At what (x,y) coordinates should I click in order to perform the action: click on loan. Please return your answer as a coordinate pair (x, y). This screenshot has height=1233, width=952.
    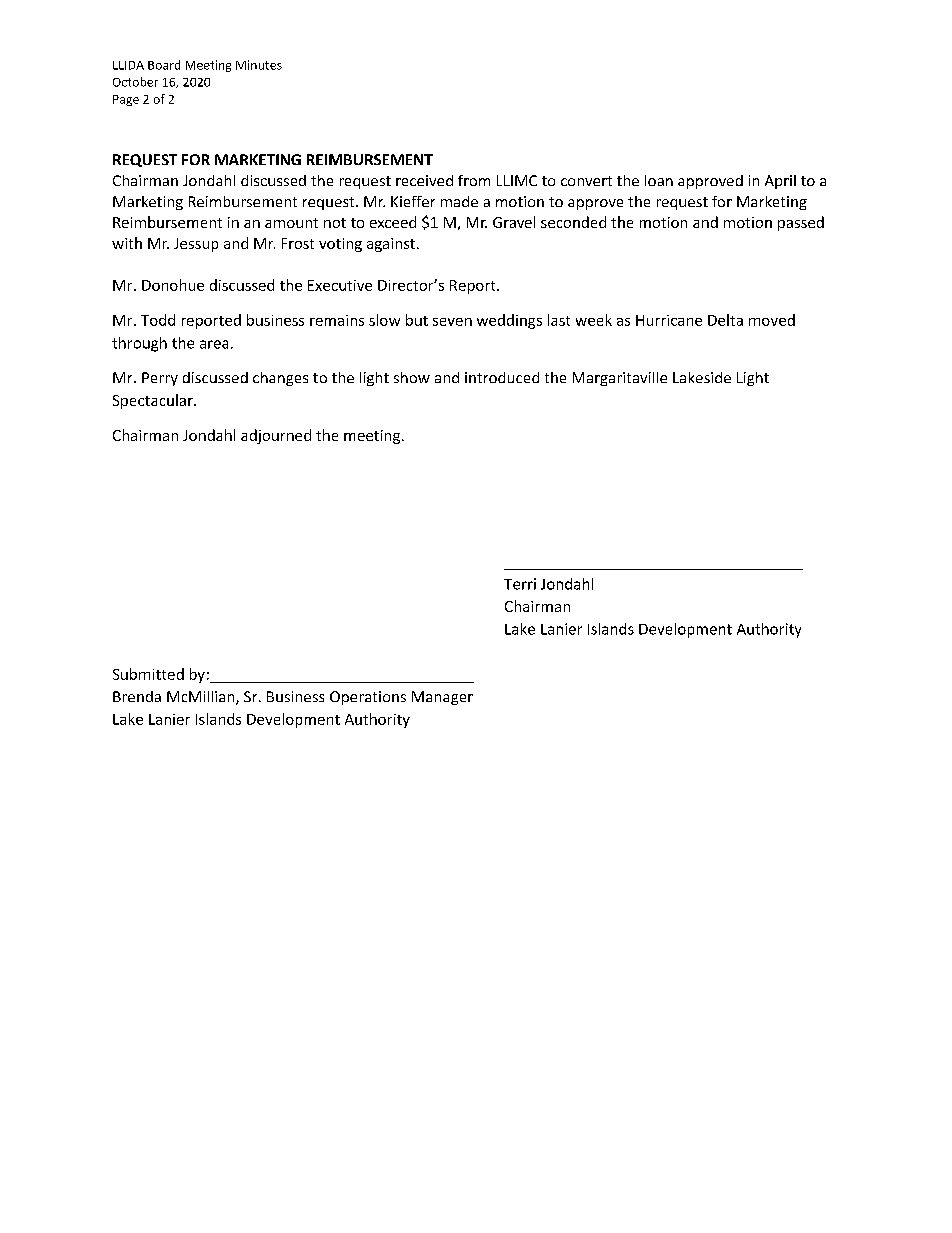
    Looking at the image, I should click on (659, 180).
